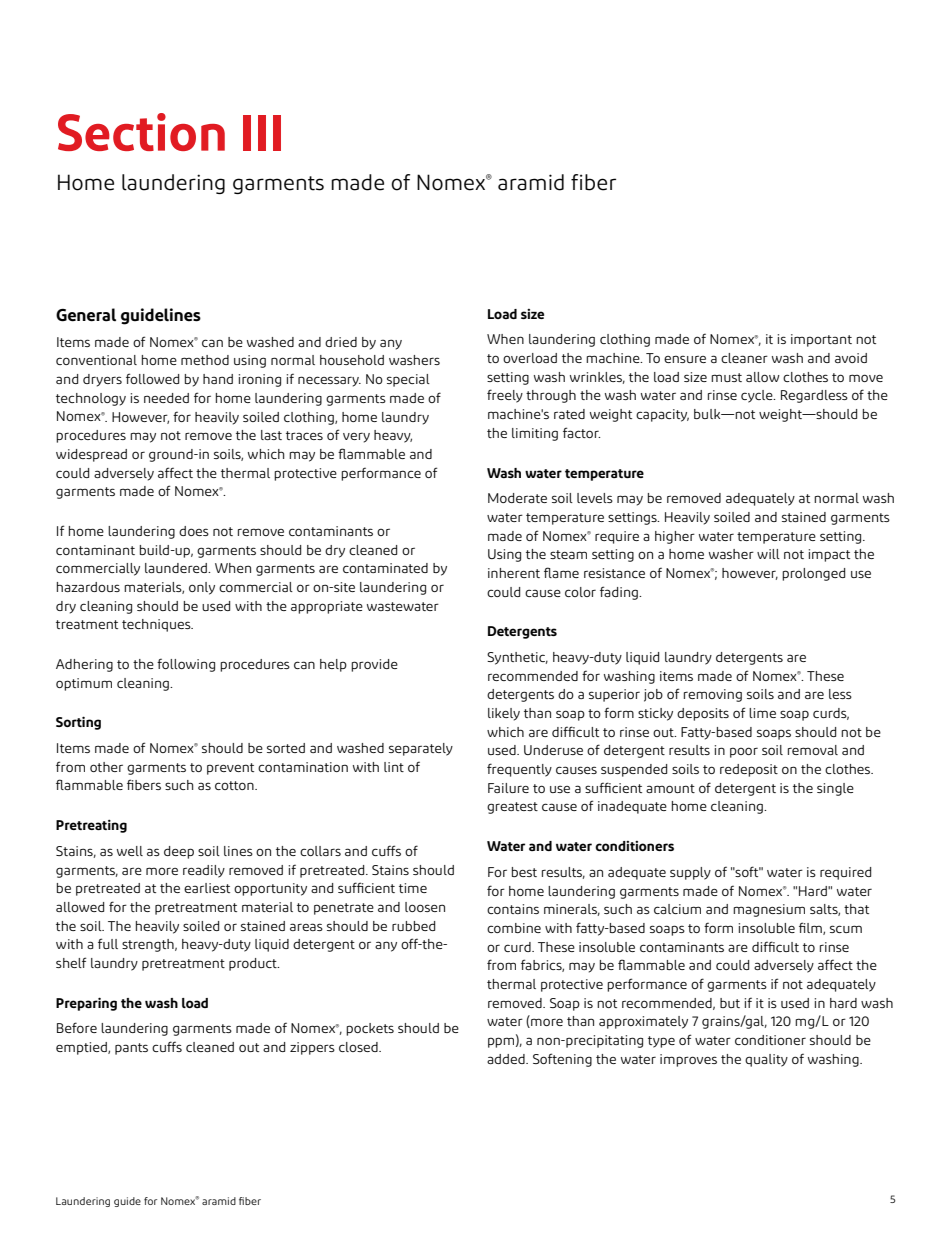 This screenshot has height=1233, width=952. I want to click on limiting, so click(535, 434).
